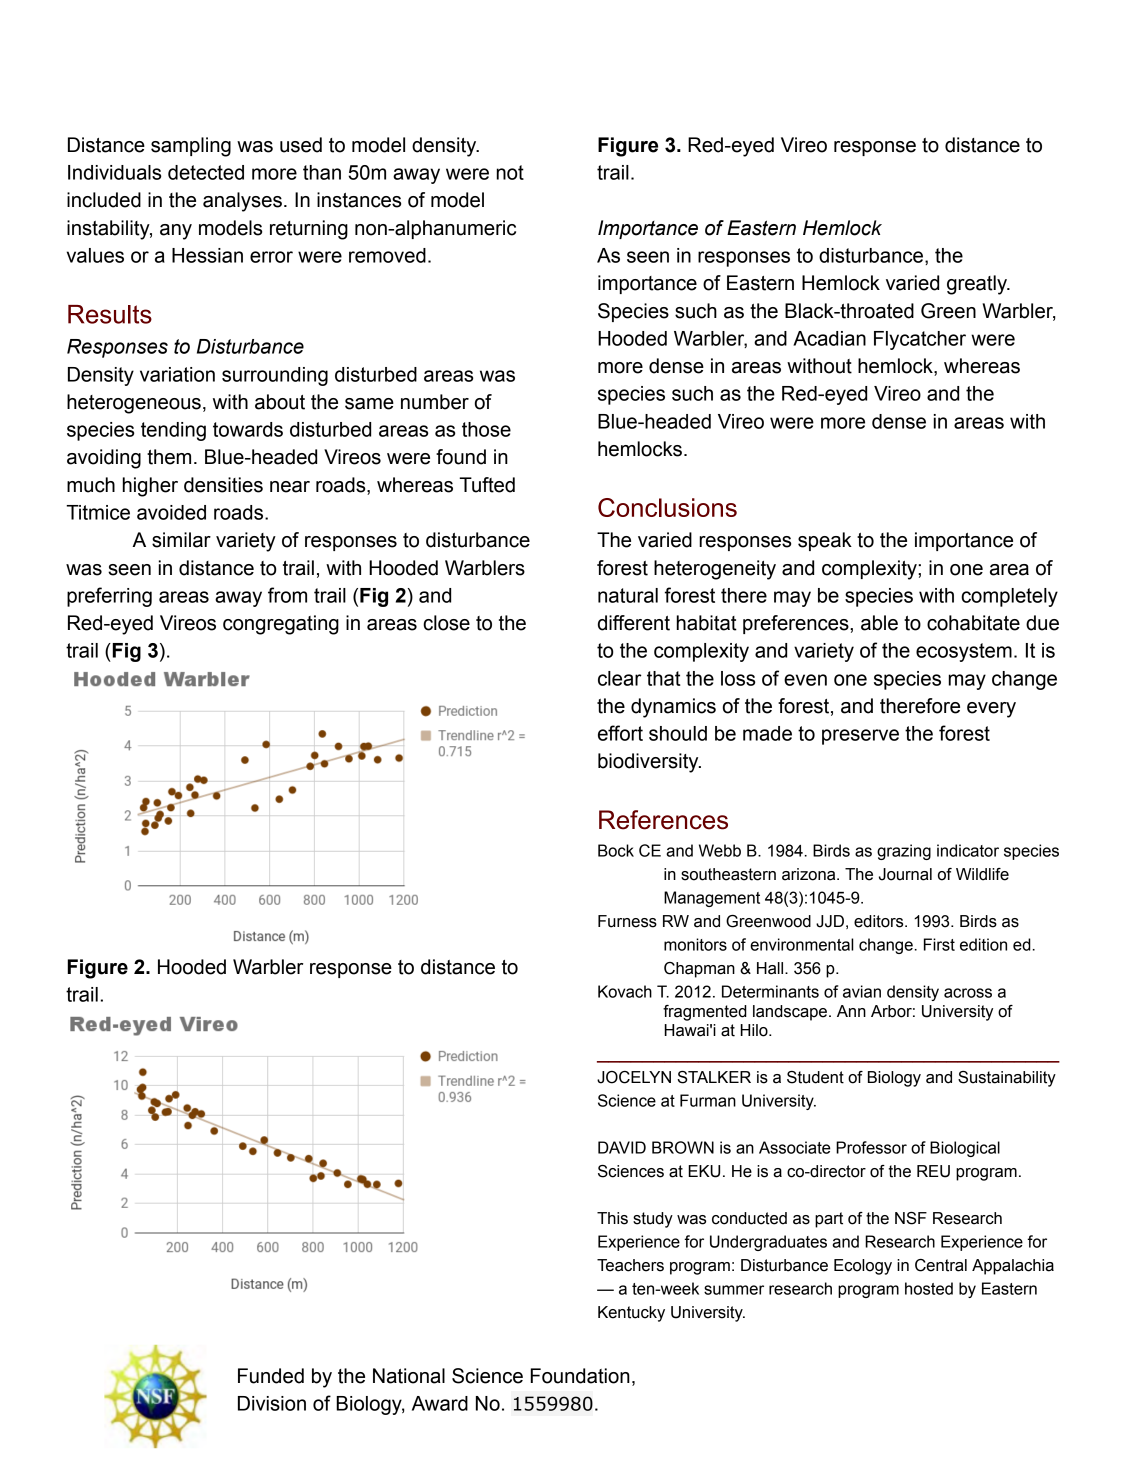  Describe the element at coordinates (699, 970) in the image. I see `Chapman` at that location.
